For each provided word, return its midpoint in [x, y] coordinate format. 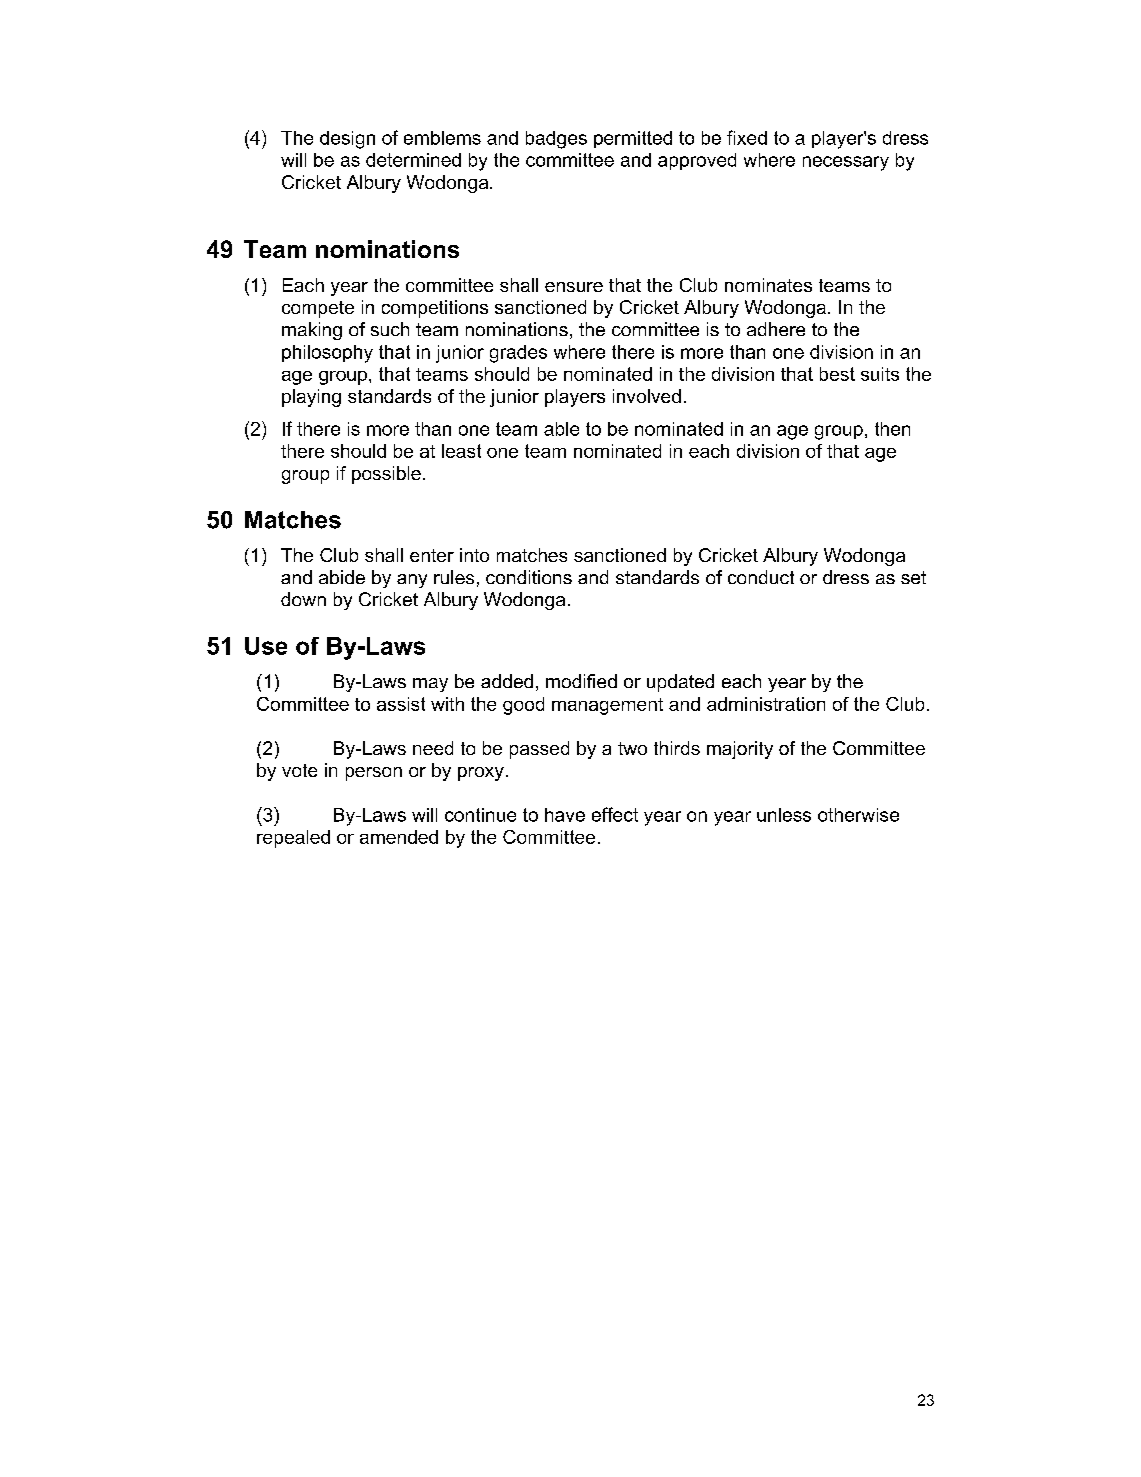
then [892, 429]
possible [386, 475]
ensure [574, 287]
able [561, 429]
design [347, 140]
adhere [776, 329]
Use [266, 646]
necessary [846, 163]
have [565, 815]
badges [556, 140]
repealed [293, 839]
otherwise [858, 815]
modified [581, 681]
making [312, 331]
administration [766, 704]
